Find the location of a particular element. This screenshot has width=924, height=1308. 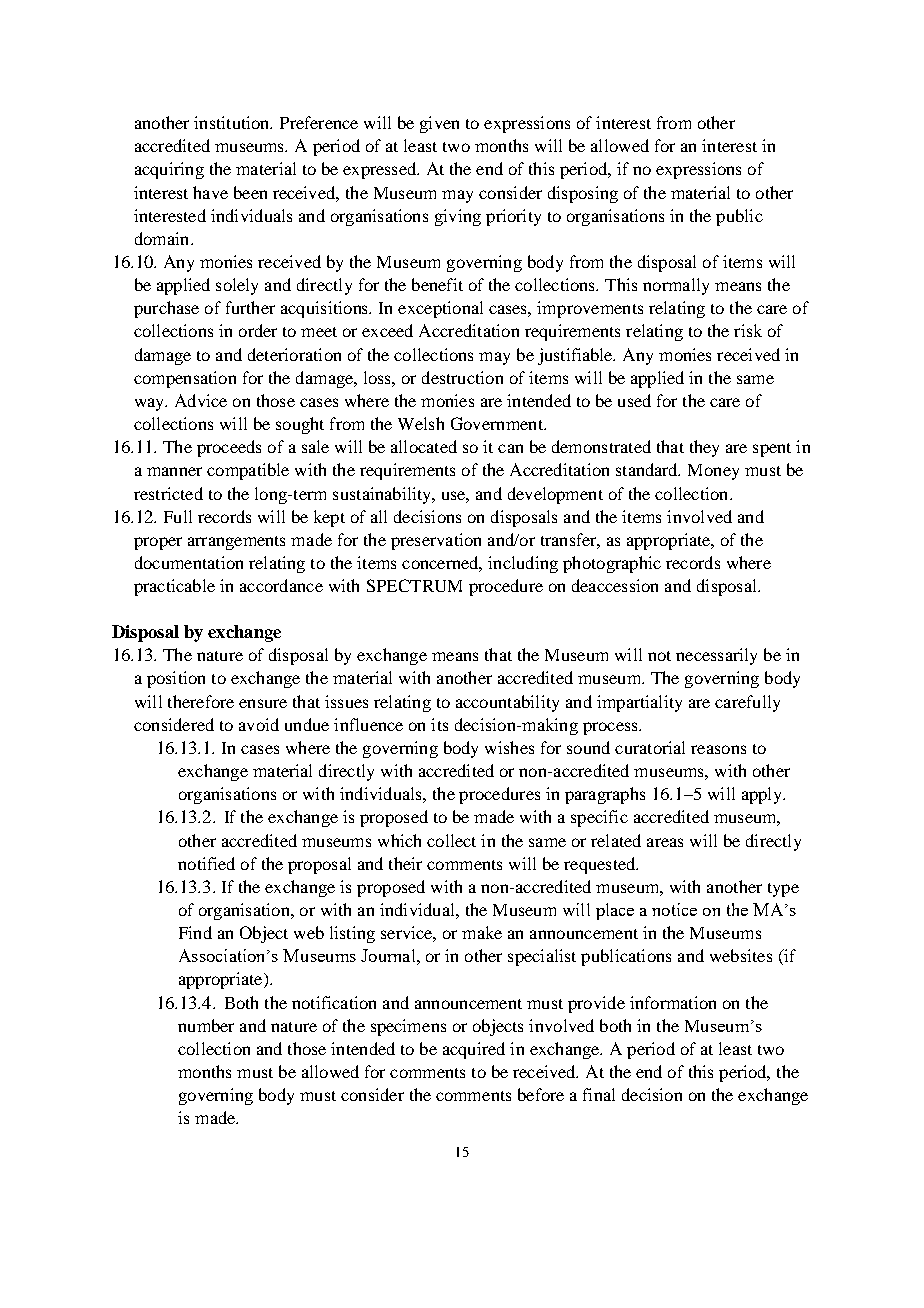

given is located at coordinates (439, 124).
